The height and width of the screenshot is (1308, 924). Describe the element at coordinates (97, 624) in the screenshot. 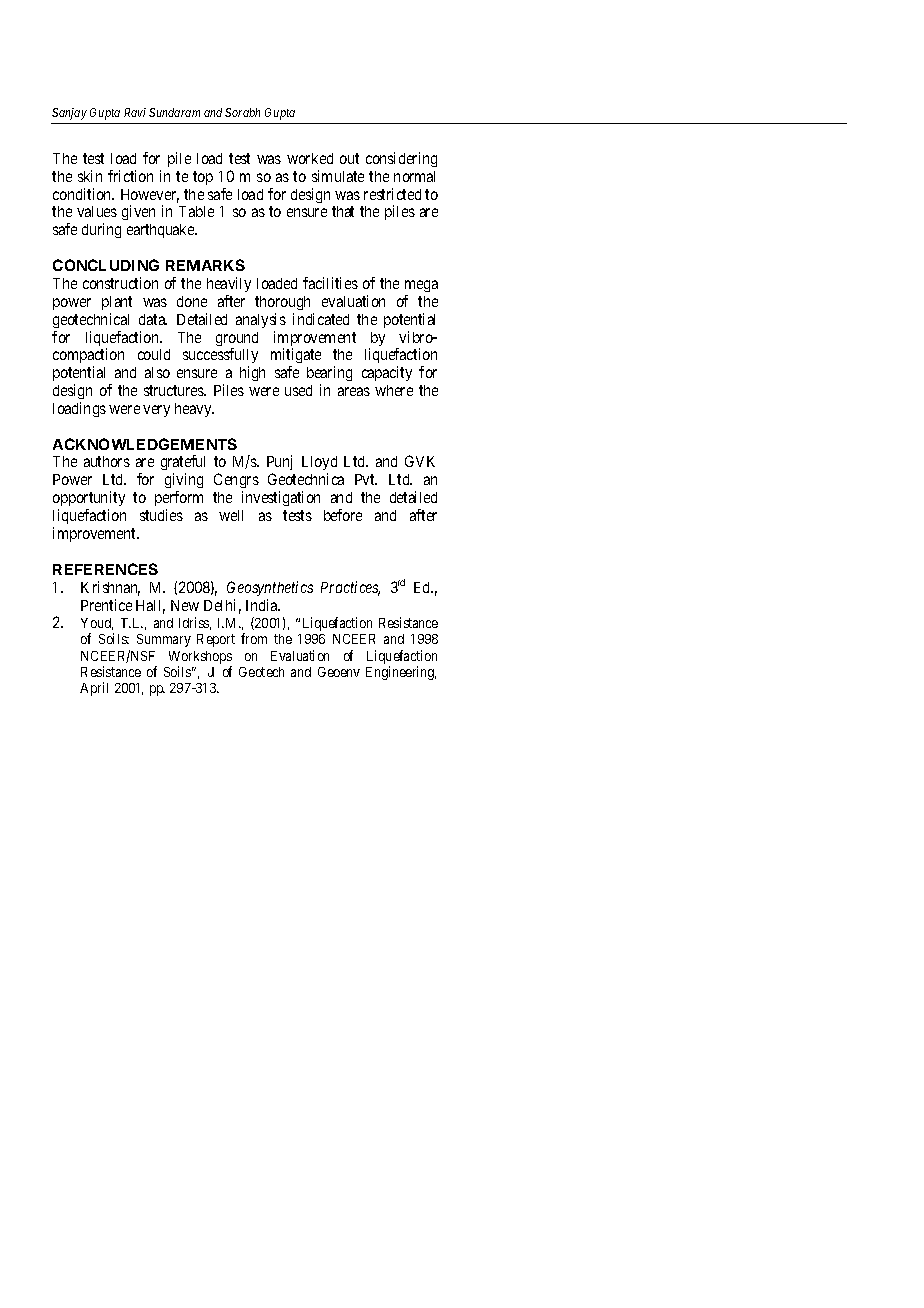

I see `Youd` at that location.
